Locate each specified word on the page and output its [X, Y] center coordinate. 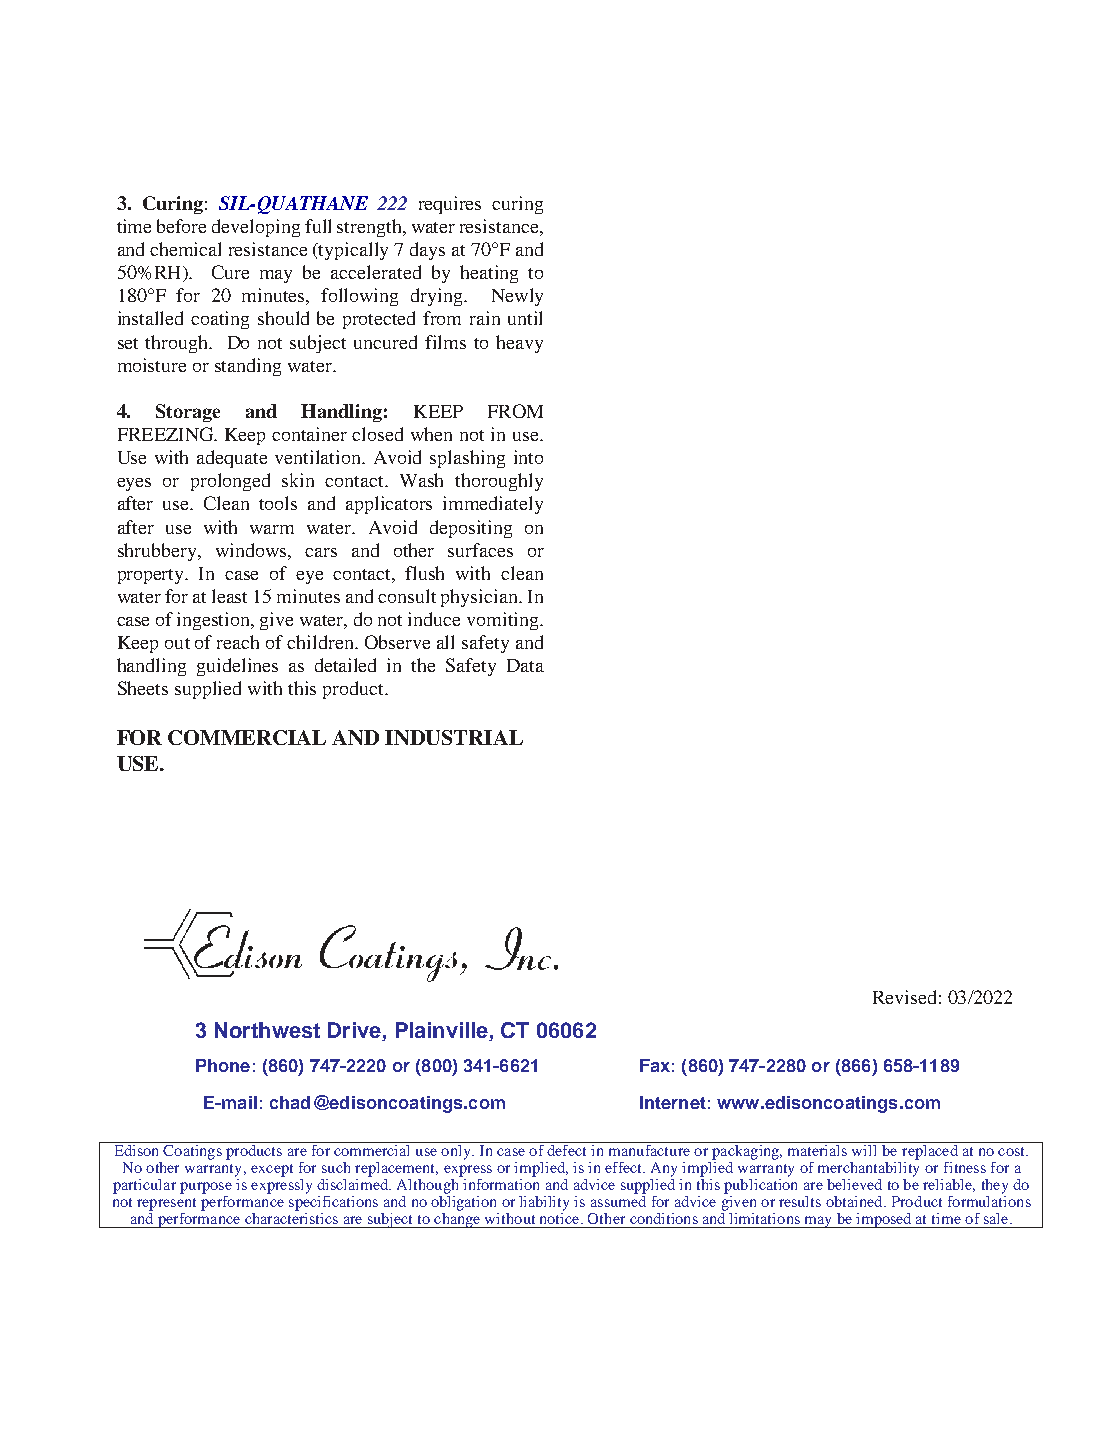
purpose [206, 1188]
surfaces [480, 550]
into [528, 457]
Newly [517, 297]
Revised [904, 997]
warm [272, 529]
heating [489, 274]
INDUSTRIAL [454, 737]
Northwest [267, 1030]
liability [544, 1203]
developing [256, 228]
